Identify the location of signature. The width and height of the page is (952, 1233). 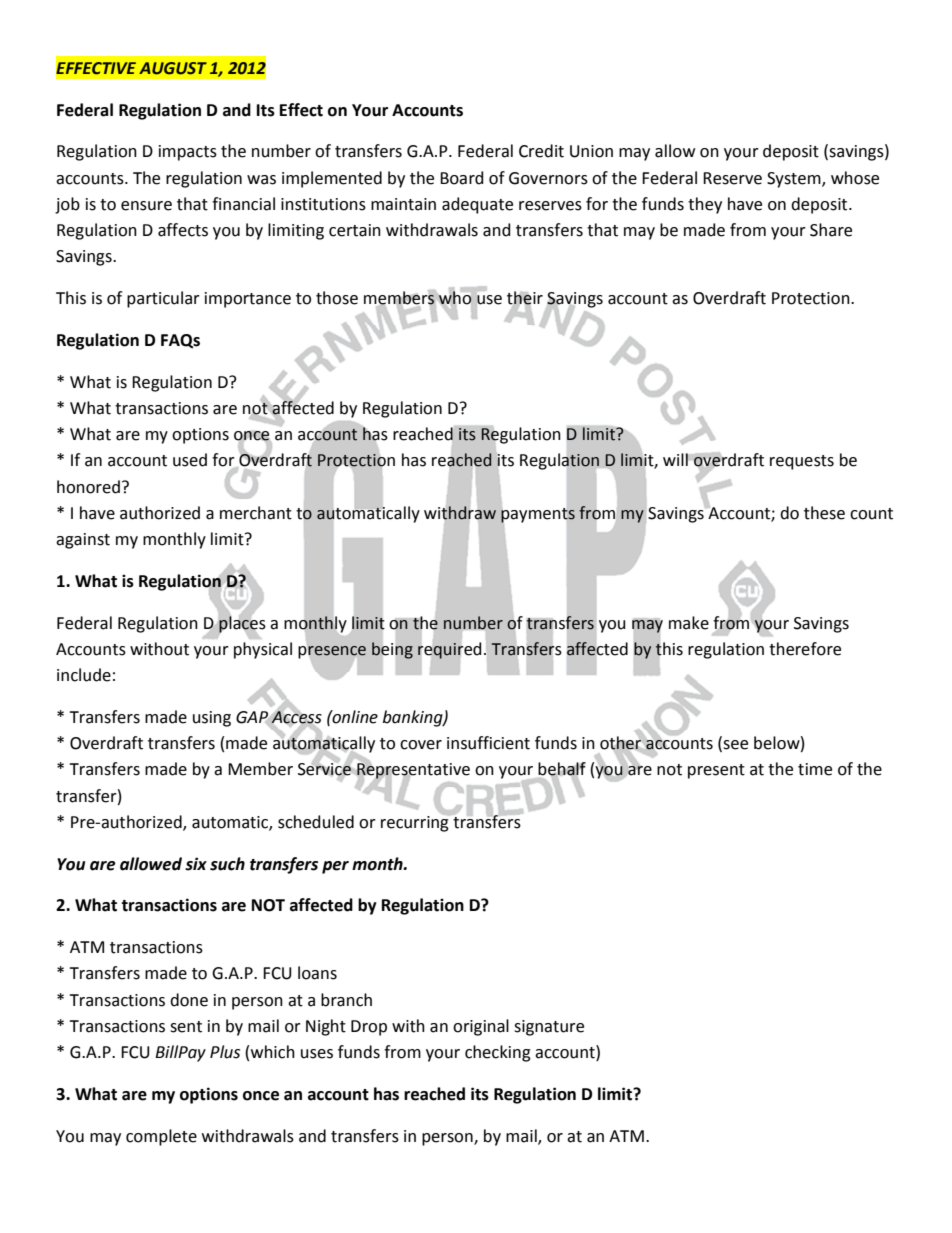
(549, 1028).
